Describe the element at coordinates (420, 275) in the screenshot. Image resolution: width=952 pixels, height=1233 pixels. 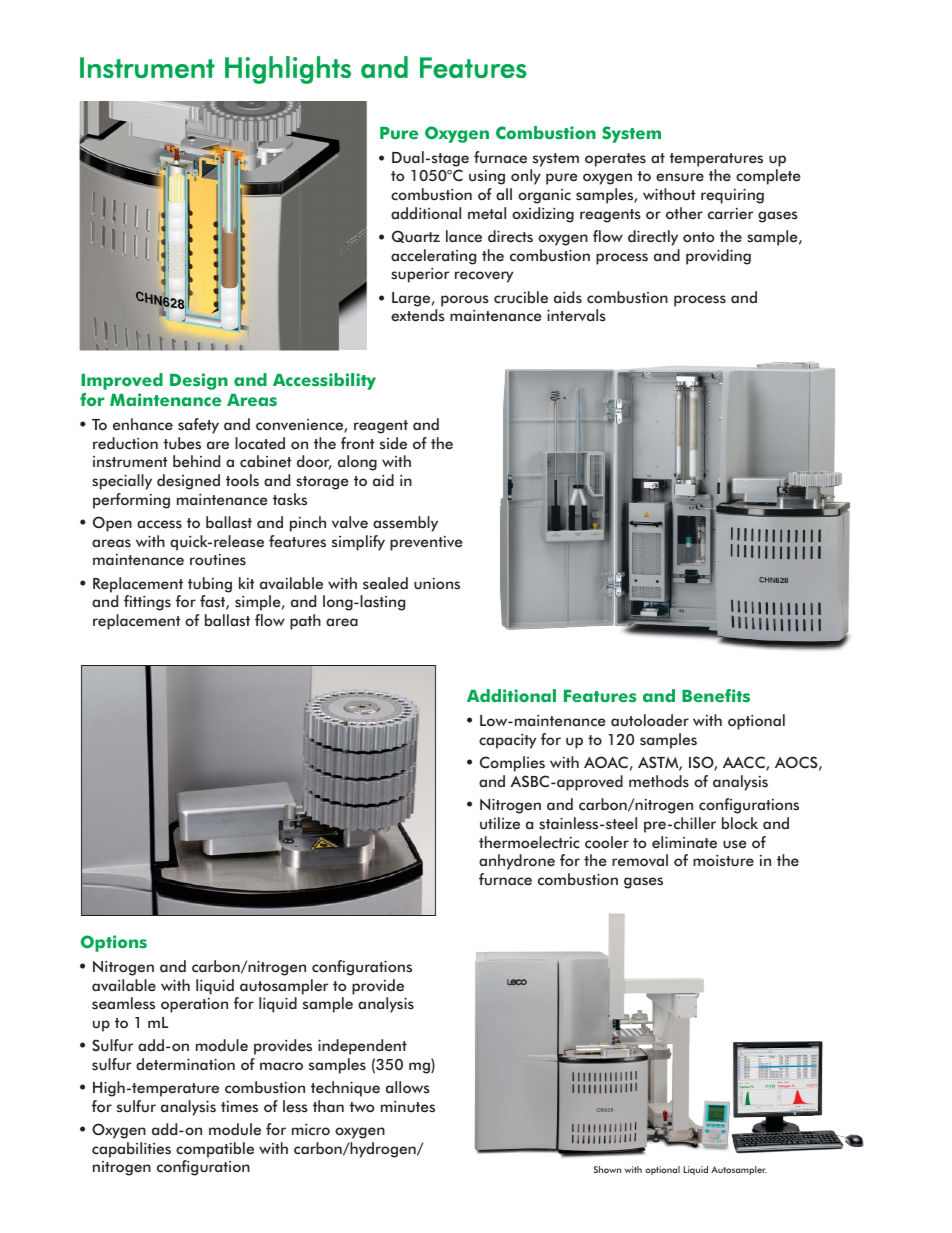
I see `superior` at that location.
